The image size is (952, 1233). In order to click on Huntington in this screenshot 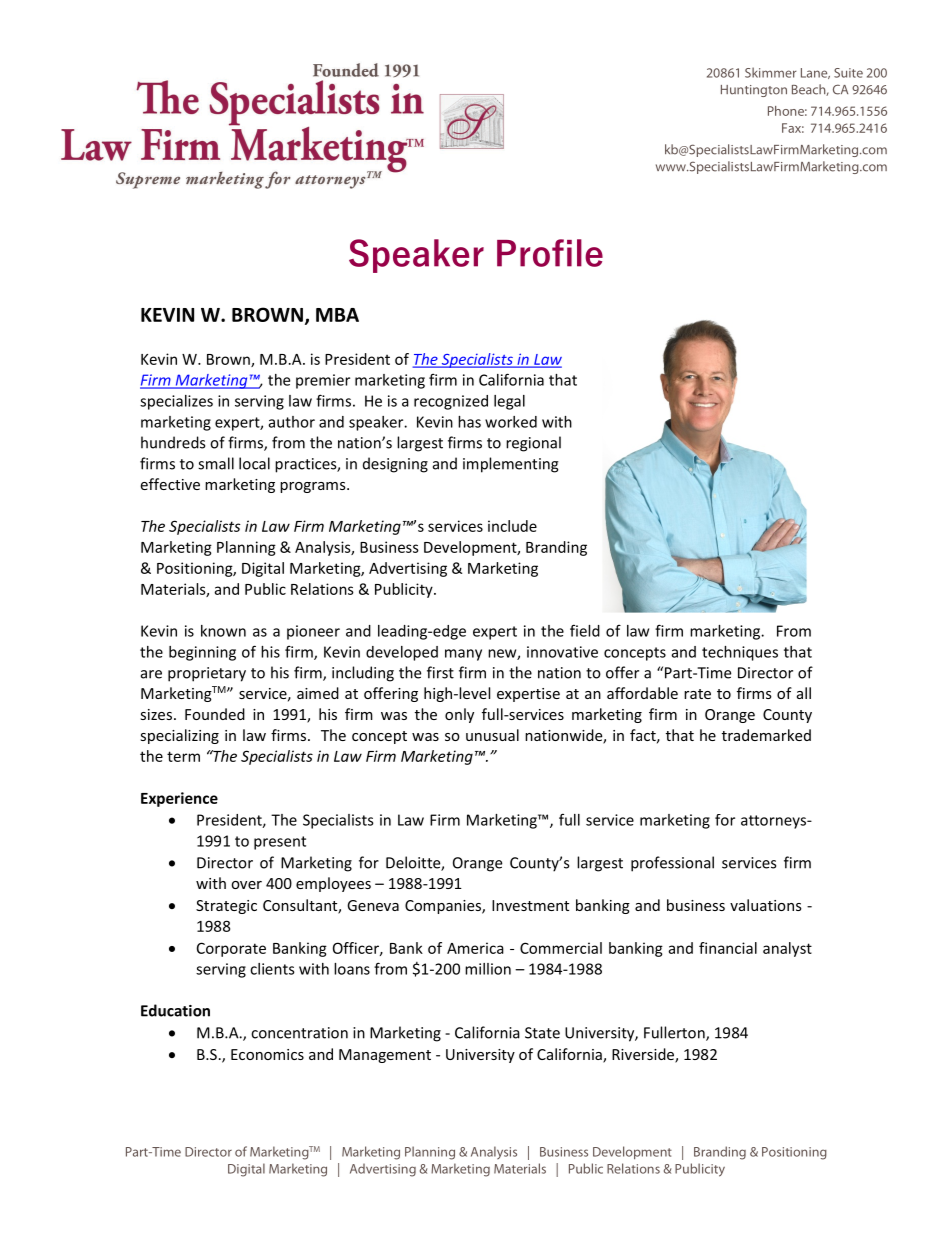, I will do `click(754, 91)`.
